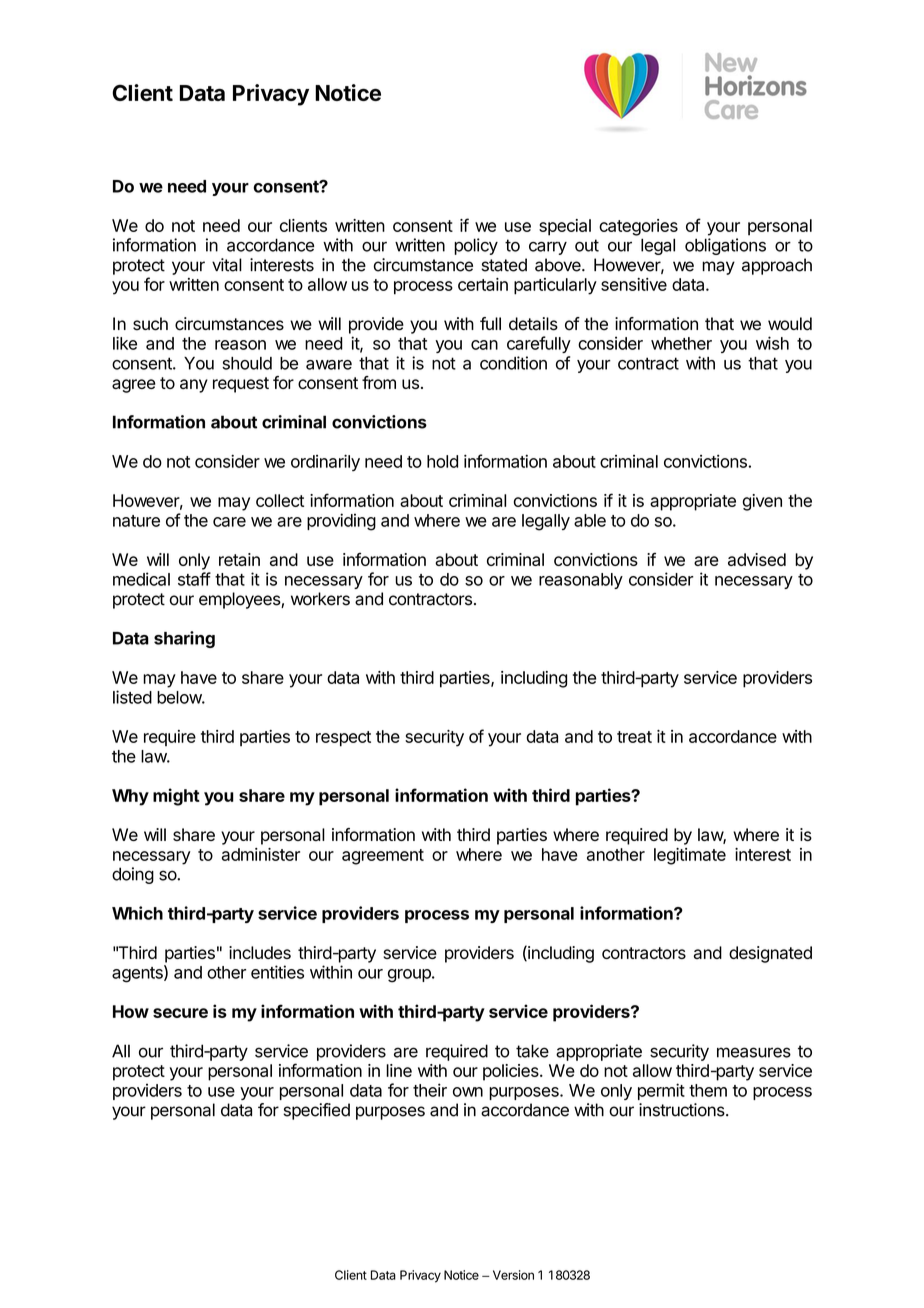  What do you see at coordinates (316, 1111) in the document?
I see `specified` at bounding box center [316, 1111].
